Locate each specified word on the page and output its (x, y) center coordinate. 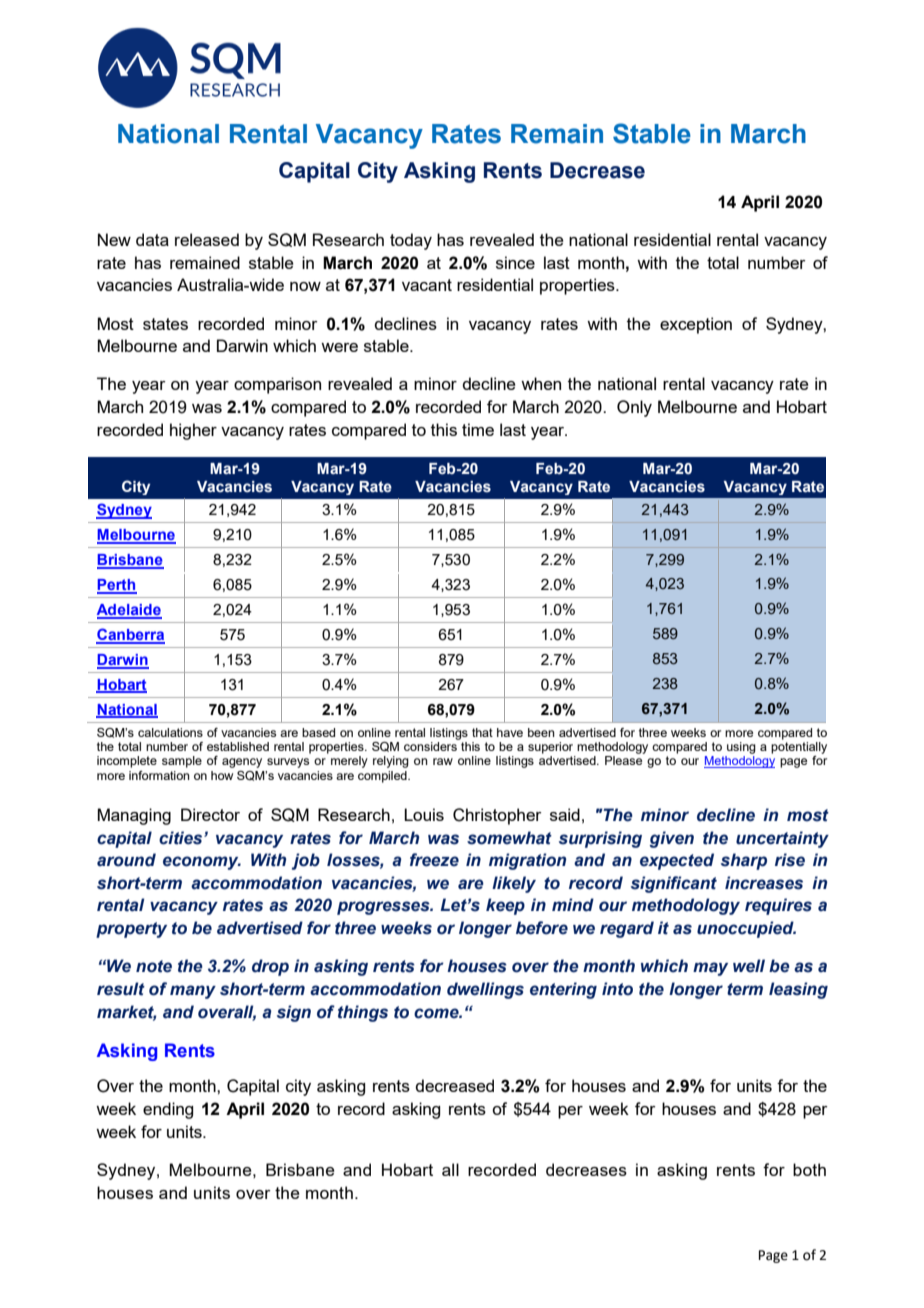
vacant (427, 285)
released (207, 239)
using (741, 748)
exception (696, 325)
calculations (170, 732)
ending (168, 1110)
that (482, 732)
